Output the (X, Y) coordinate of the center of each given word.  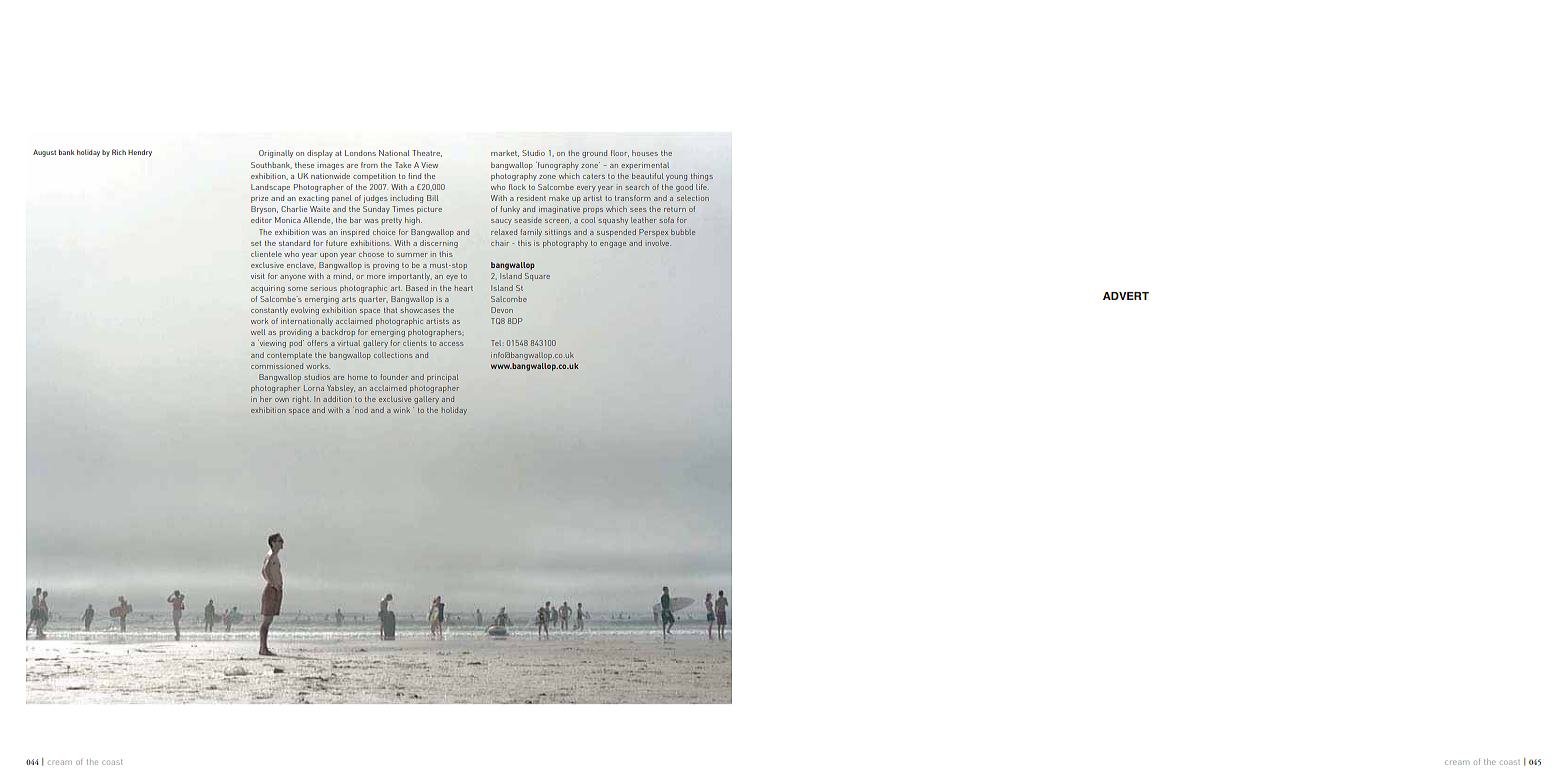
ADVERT (1126, 296)
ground (594, 154)
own (282, 400)
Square (537, 277)
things (702, 177)
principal (442, 378)
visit (258, 276)
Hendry (140, 153)
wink (401, 411)
